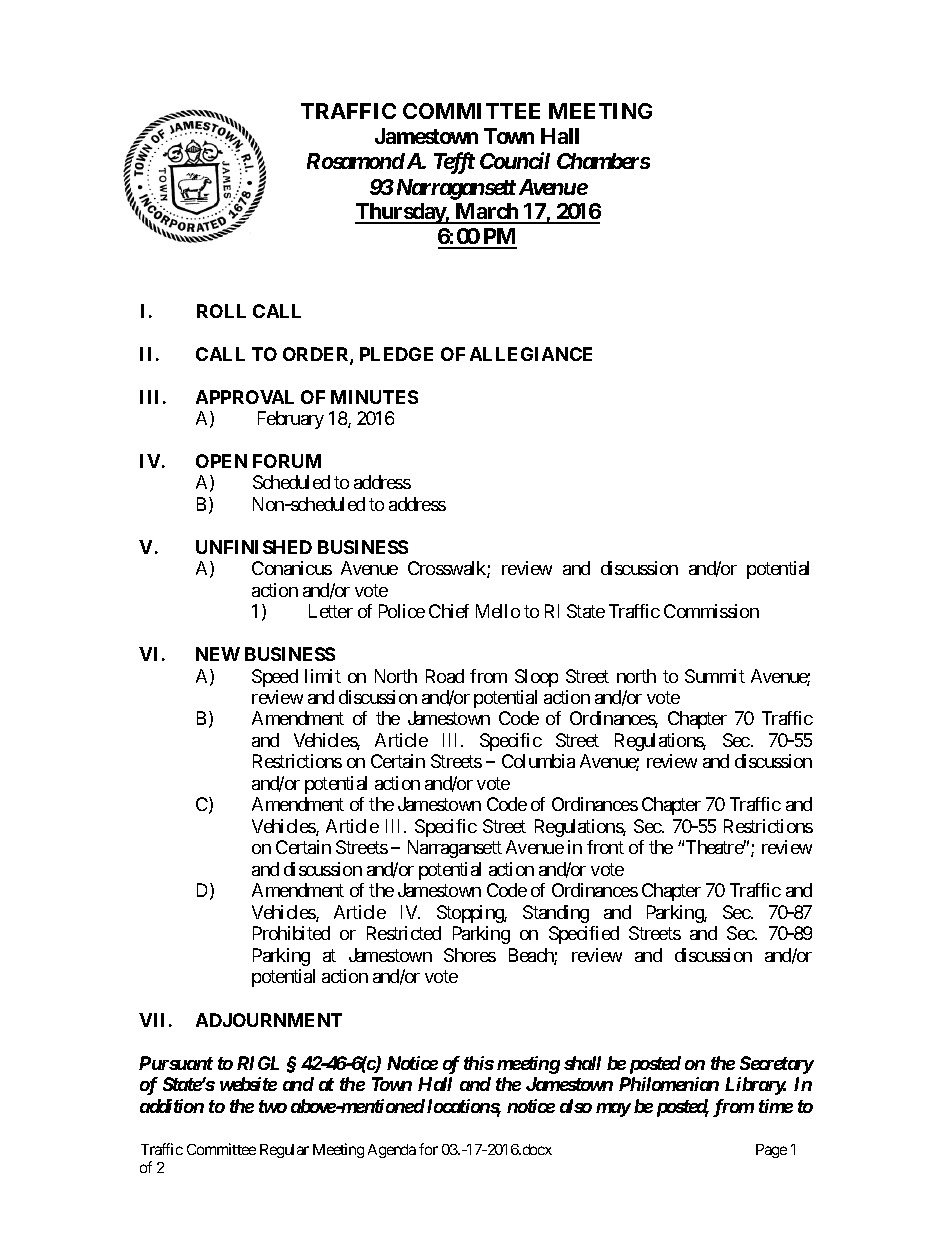 The height and width of the document is (1233, 952). Describe the element at coordinates (221, 311) in the document. I see `ROLL` at that location.
